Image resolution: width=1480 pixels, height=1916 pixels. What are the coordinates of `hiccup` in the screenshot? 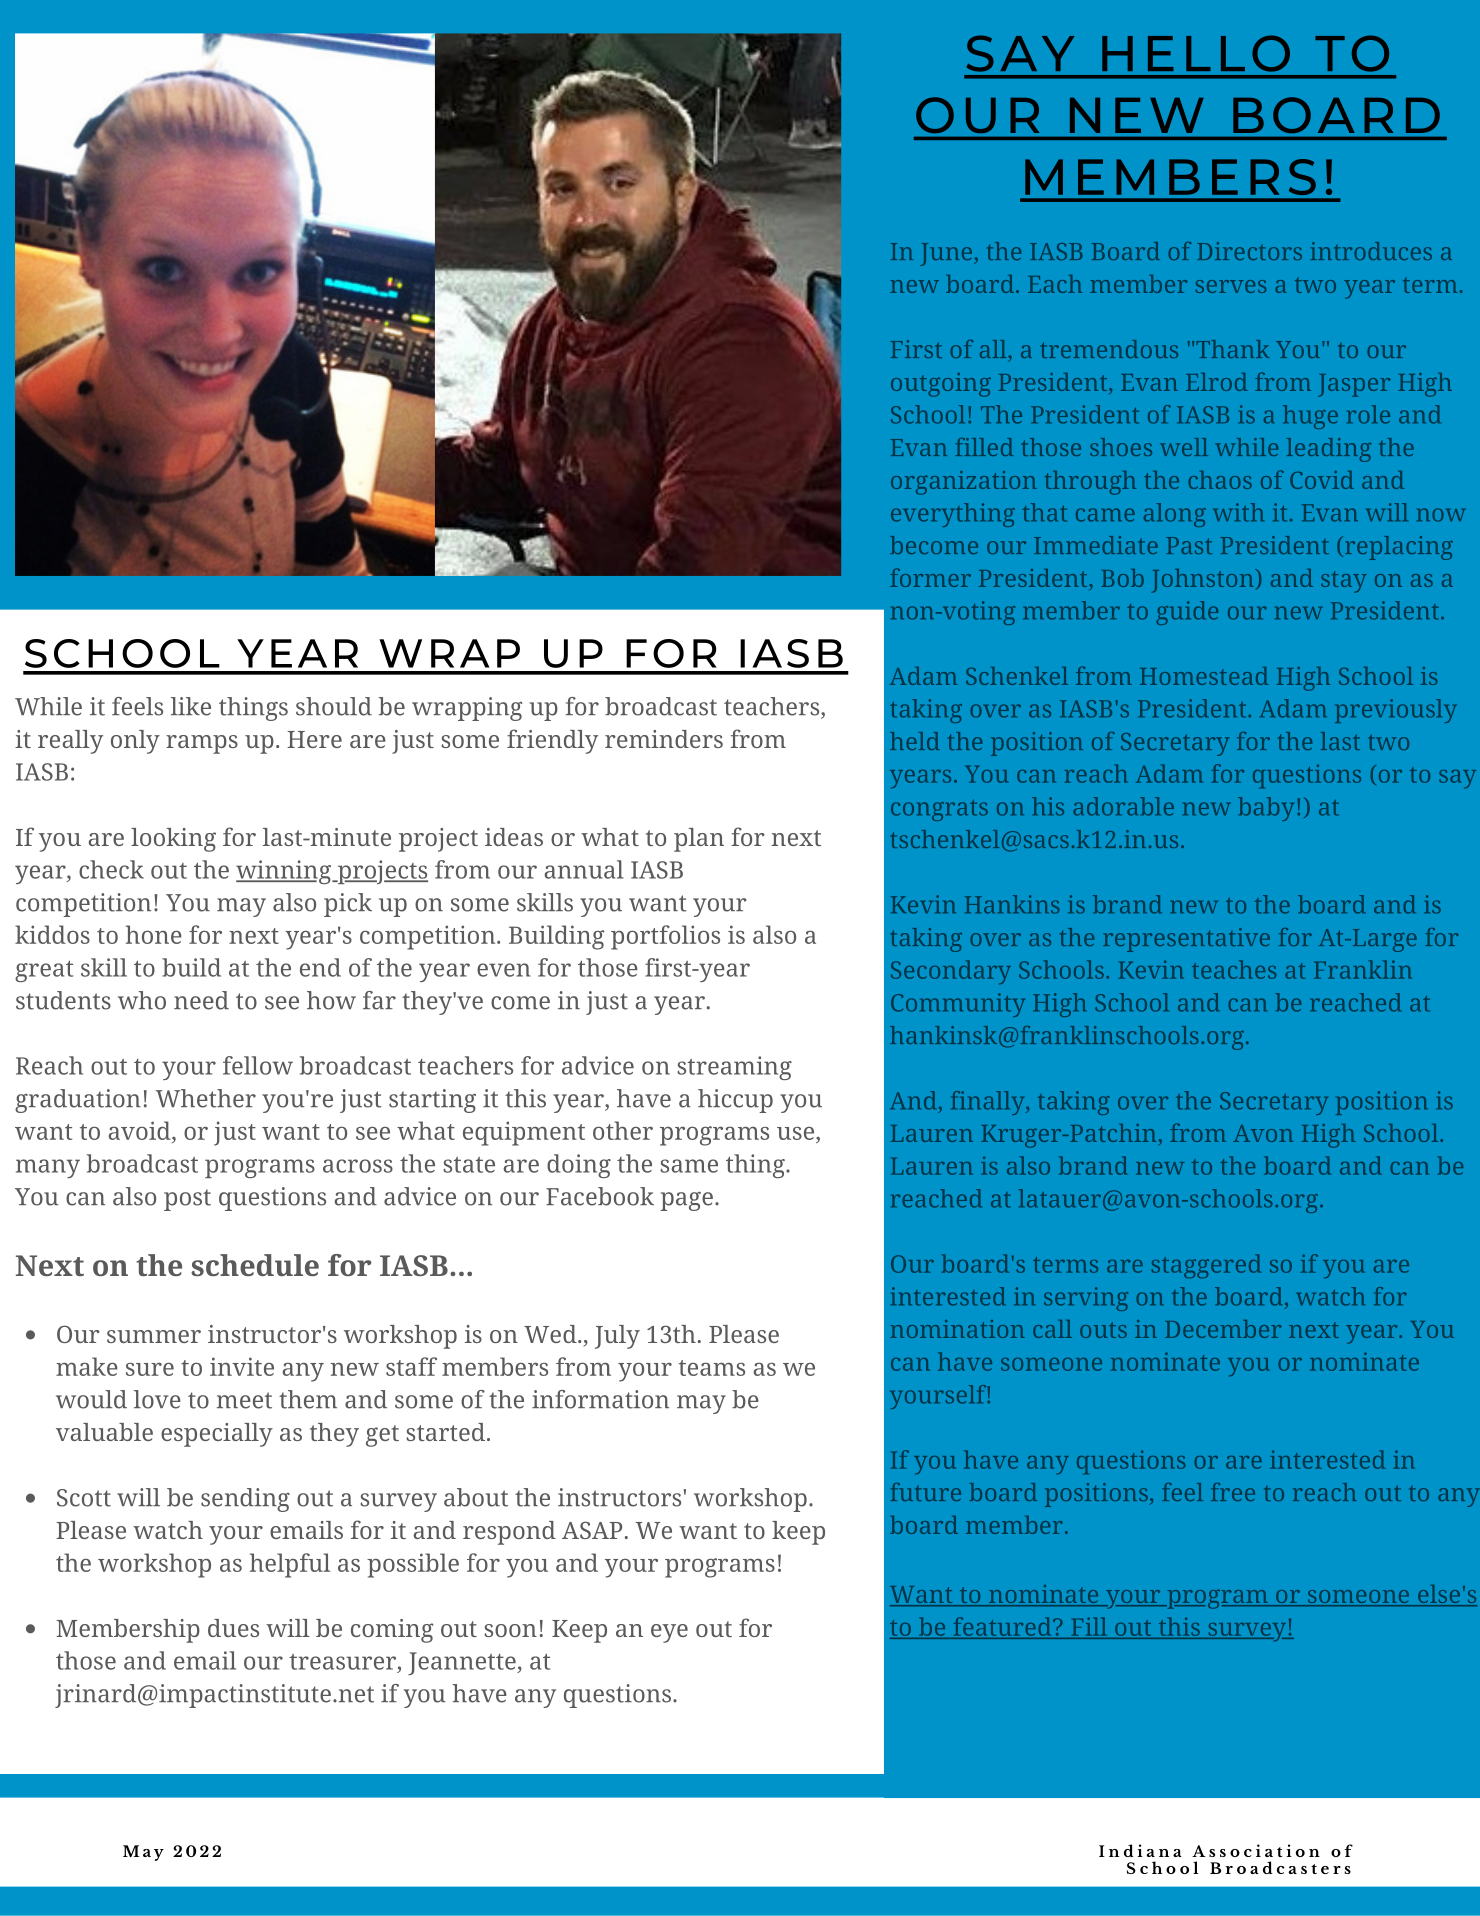 It's located at (735, 1101).
